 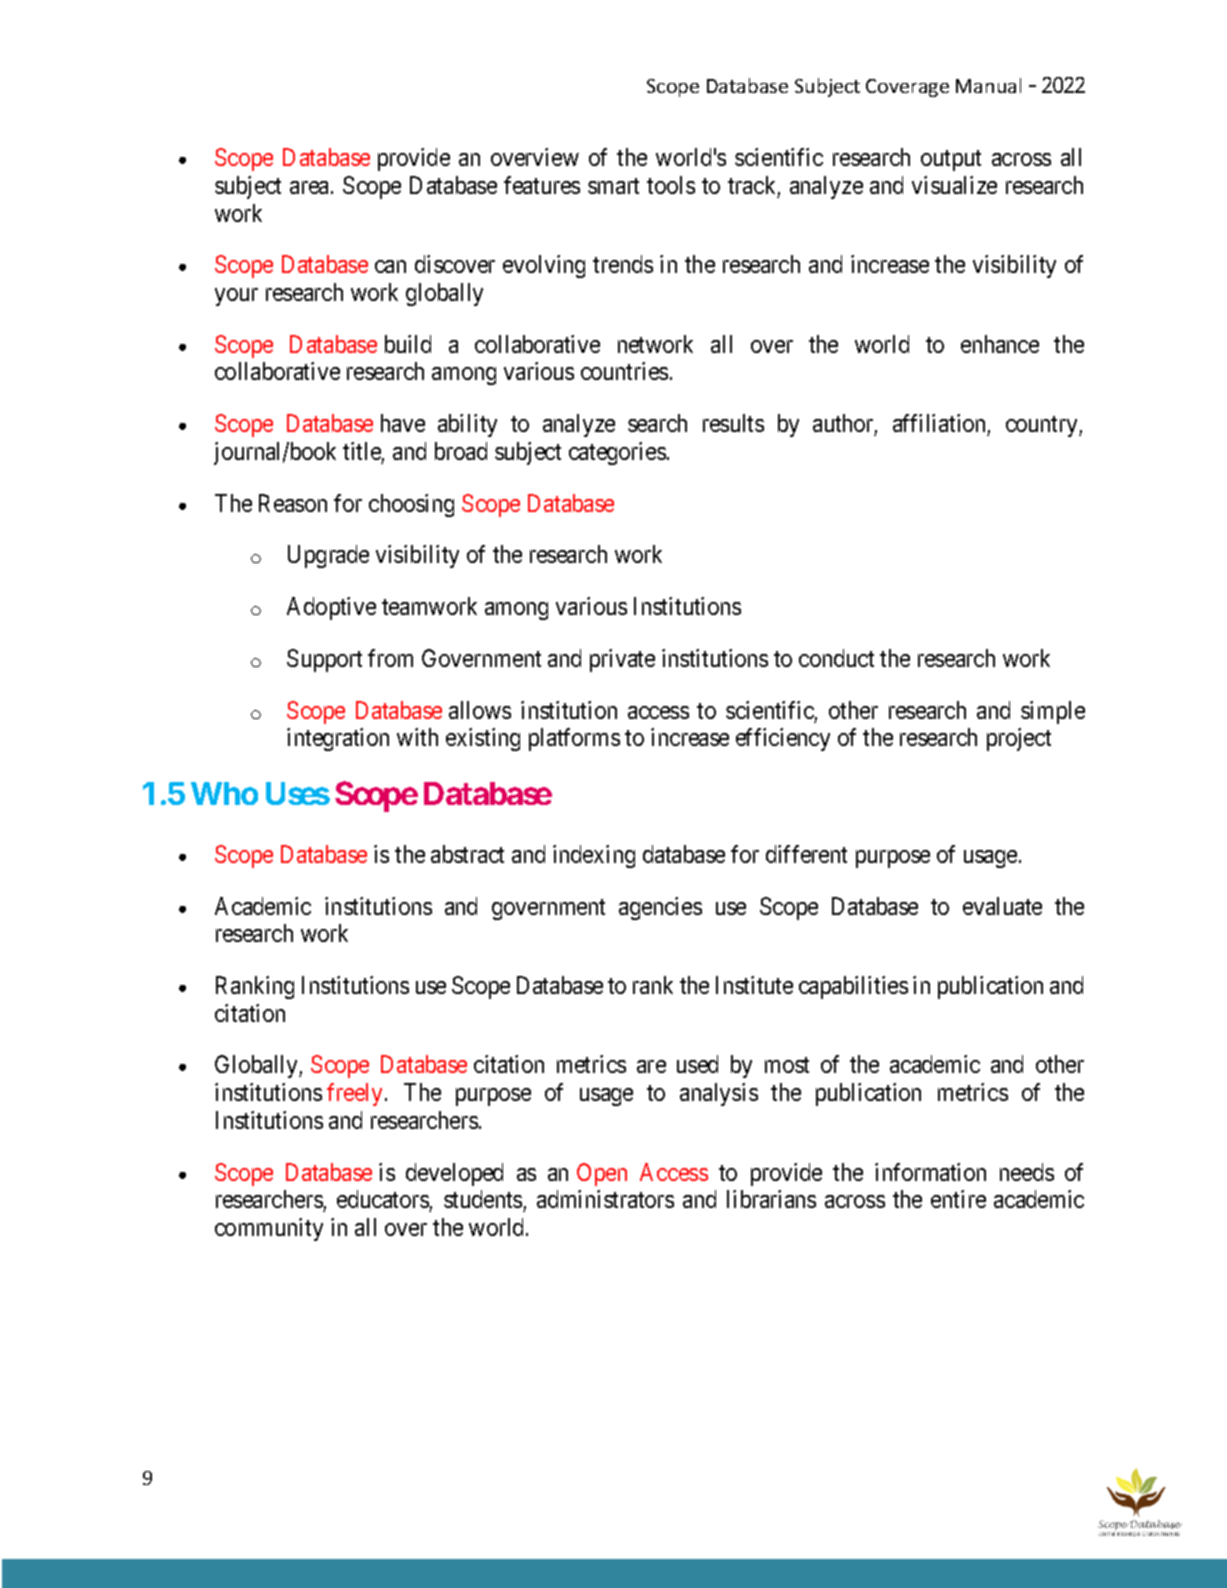 What do you see at coordinates (624, 371) in the screenshot?
I see `countries` at bounding box center [624, 371].
